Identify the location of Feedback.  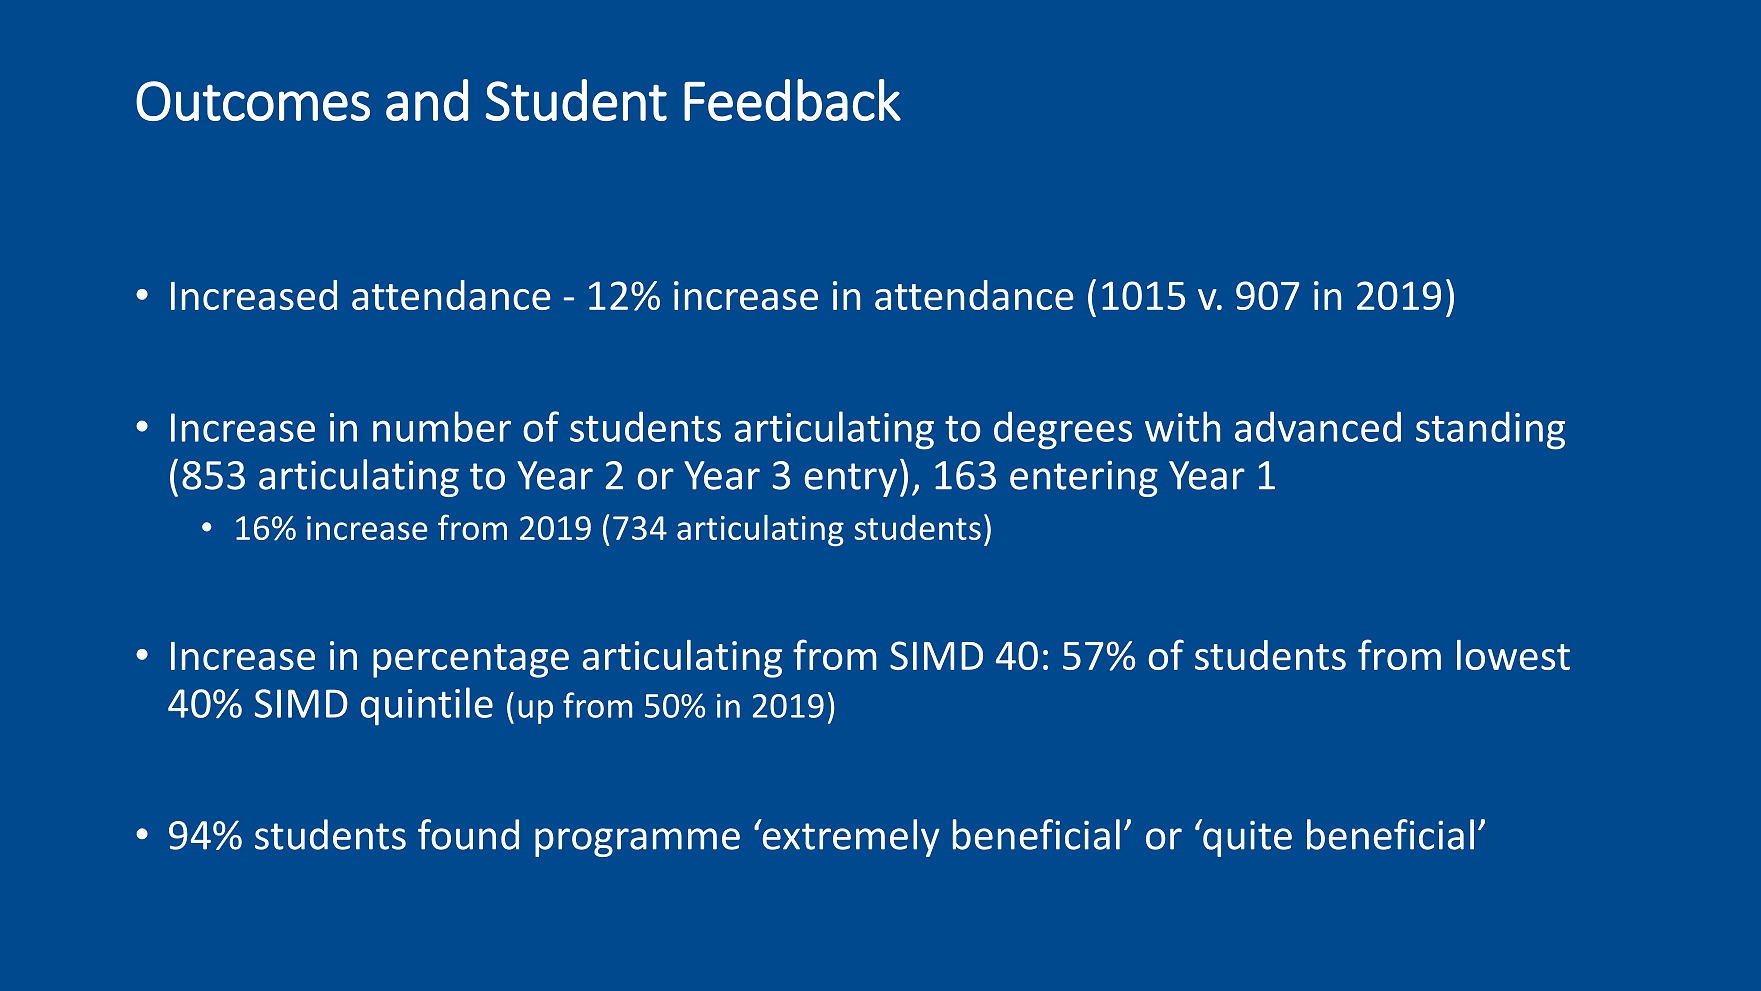
(792, 100).
